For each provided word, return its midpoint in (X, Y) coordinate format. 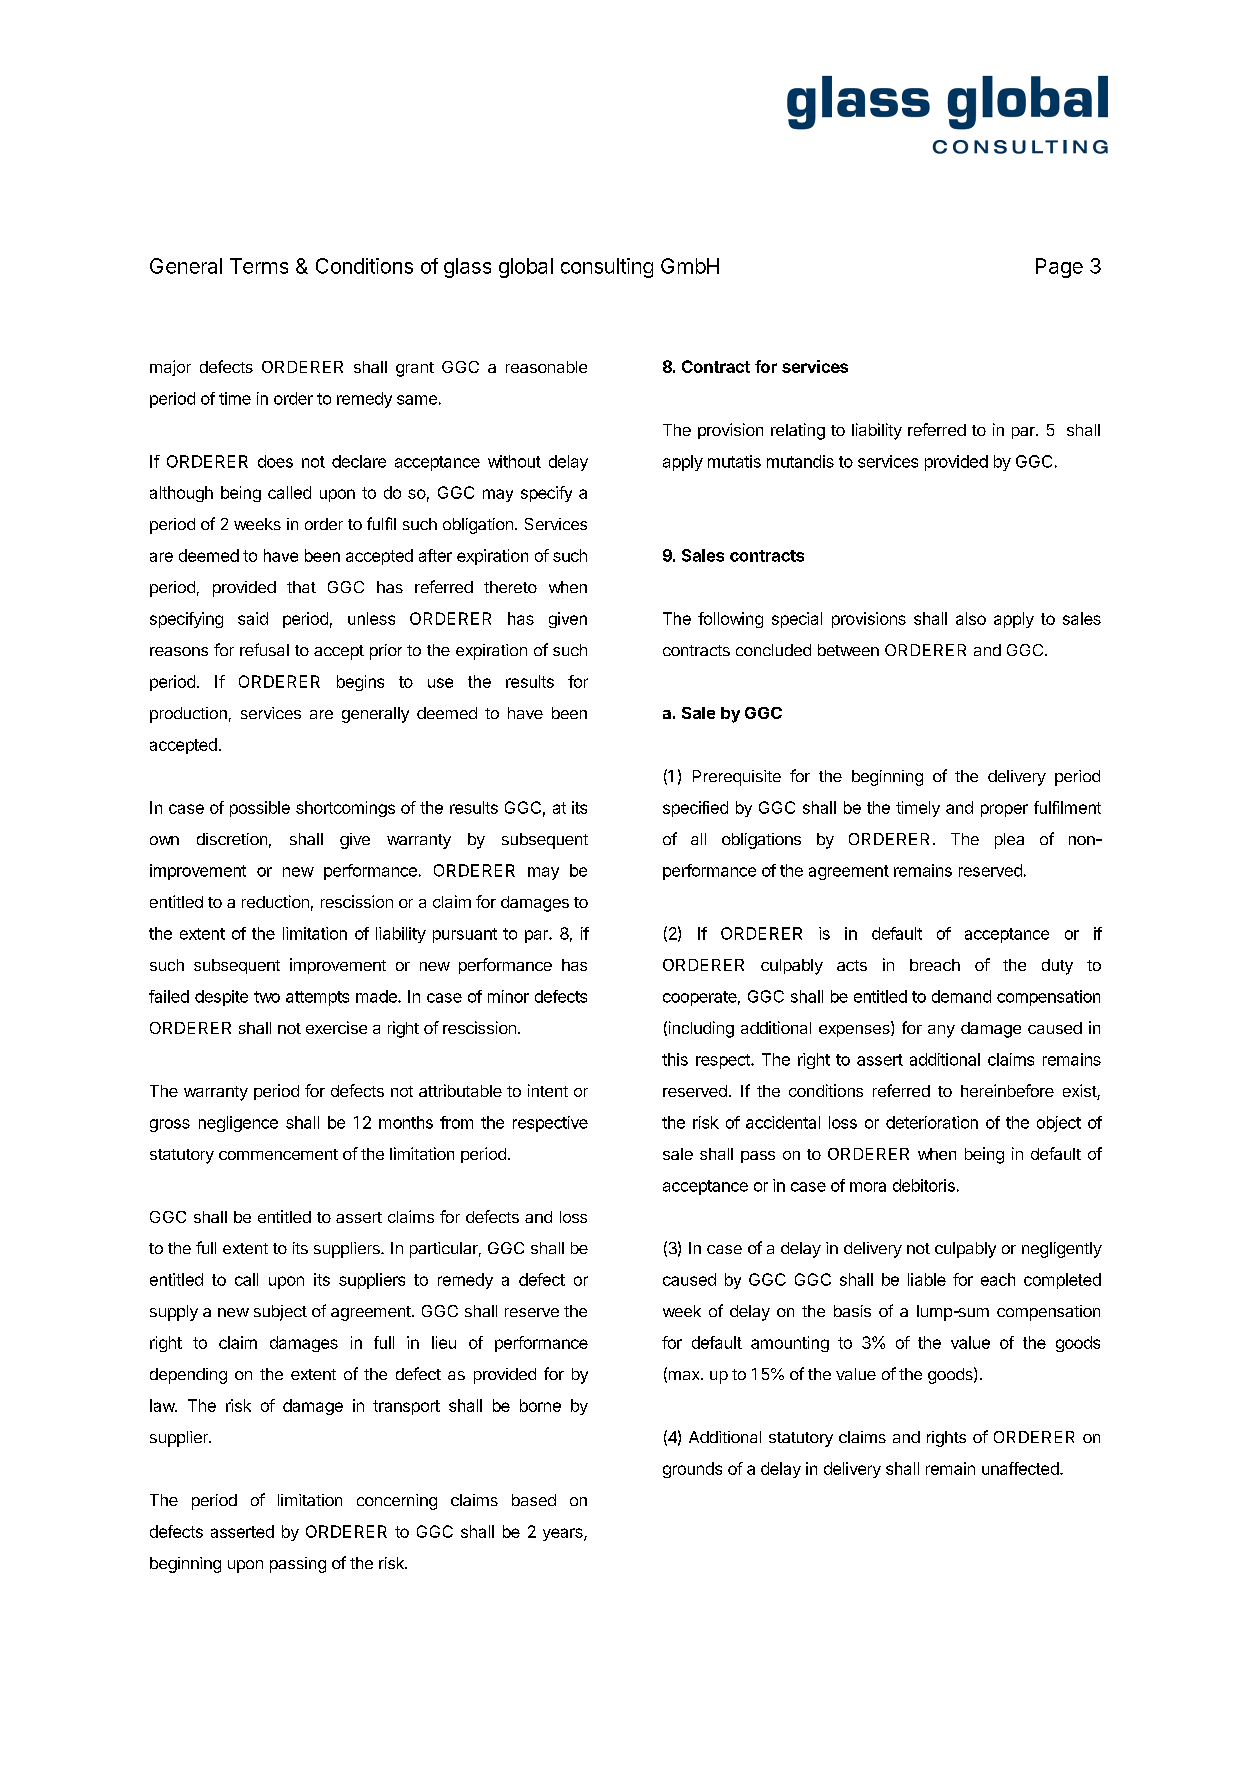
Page (1059, 268)
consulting (607, 268)
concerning (397, 1502)
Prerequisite (737, 778)
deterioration (932, 1122)
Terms (259, 266)
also (971, 618)
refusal (264, 649)
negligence (238, 1124)
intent (548, 1090)
